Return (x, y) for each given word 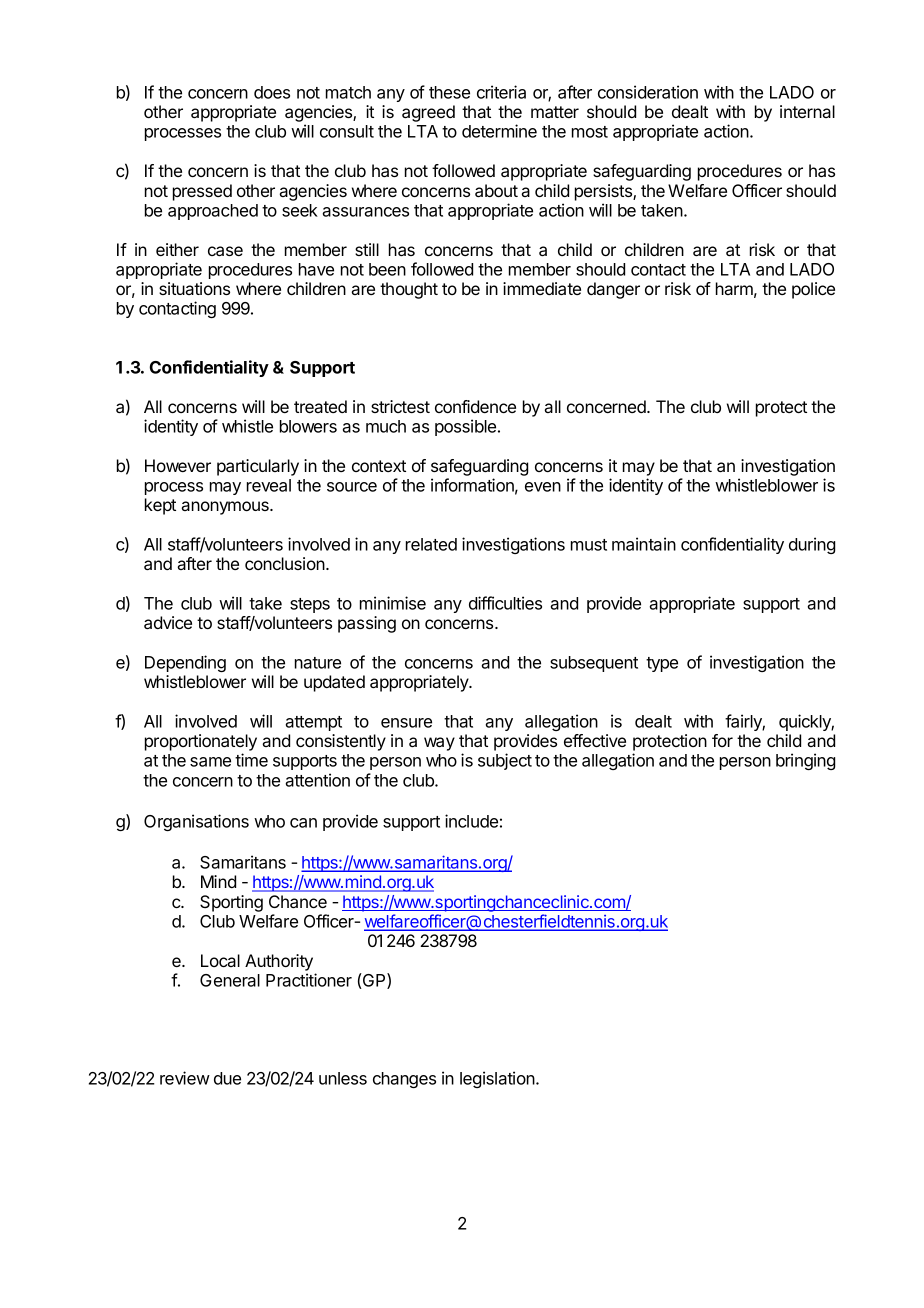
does (272, 92)
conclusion (286, 563)
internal (807, 111)
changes (404, 1080)
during (812, 545)
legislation (497, 1079)
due (227, 1078)
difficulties (505, 603)
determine (499, 131)
